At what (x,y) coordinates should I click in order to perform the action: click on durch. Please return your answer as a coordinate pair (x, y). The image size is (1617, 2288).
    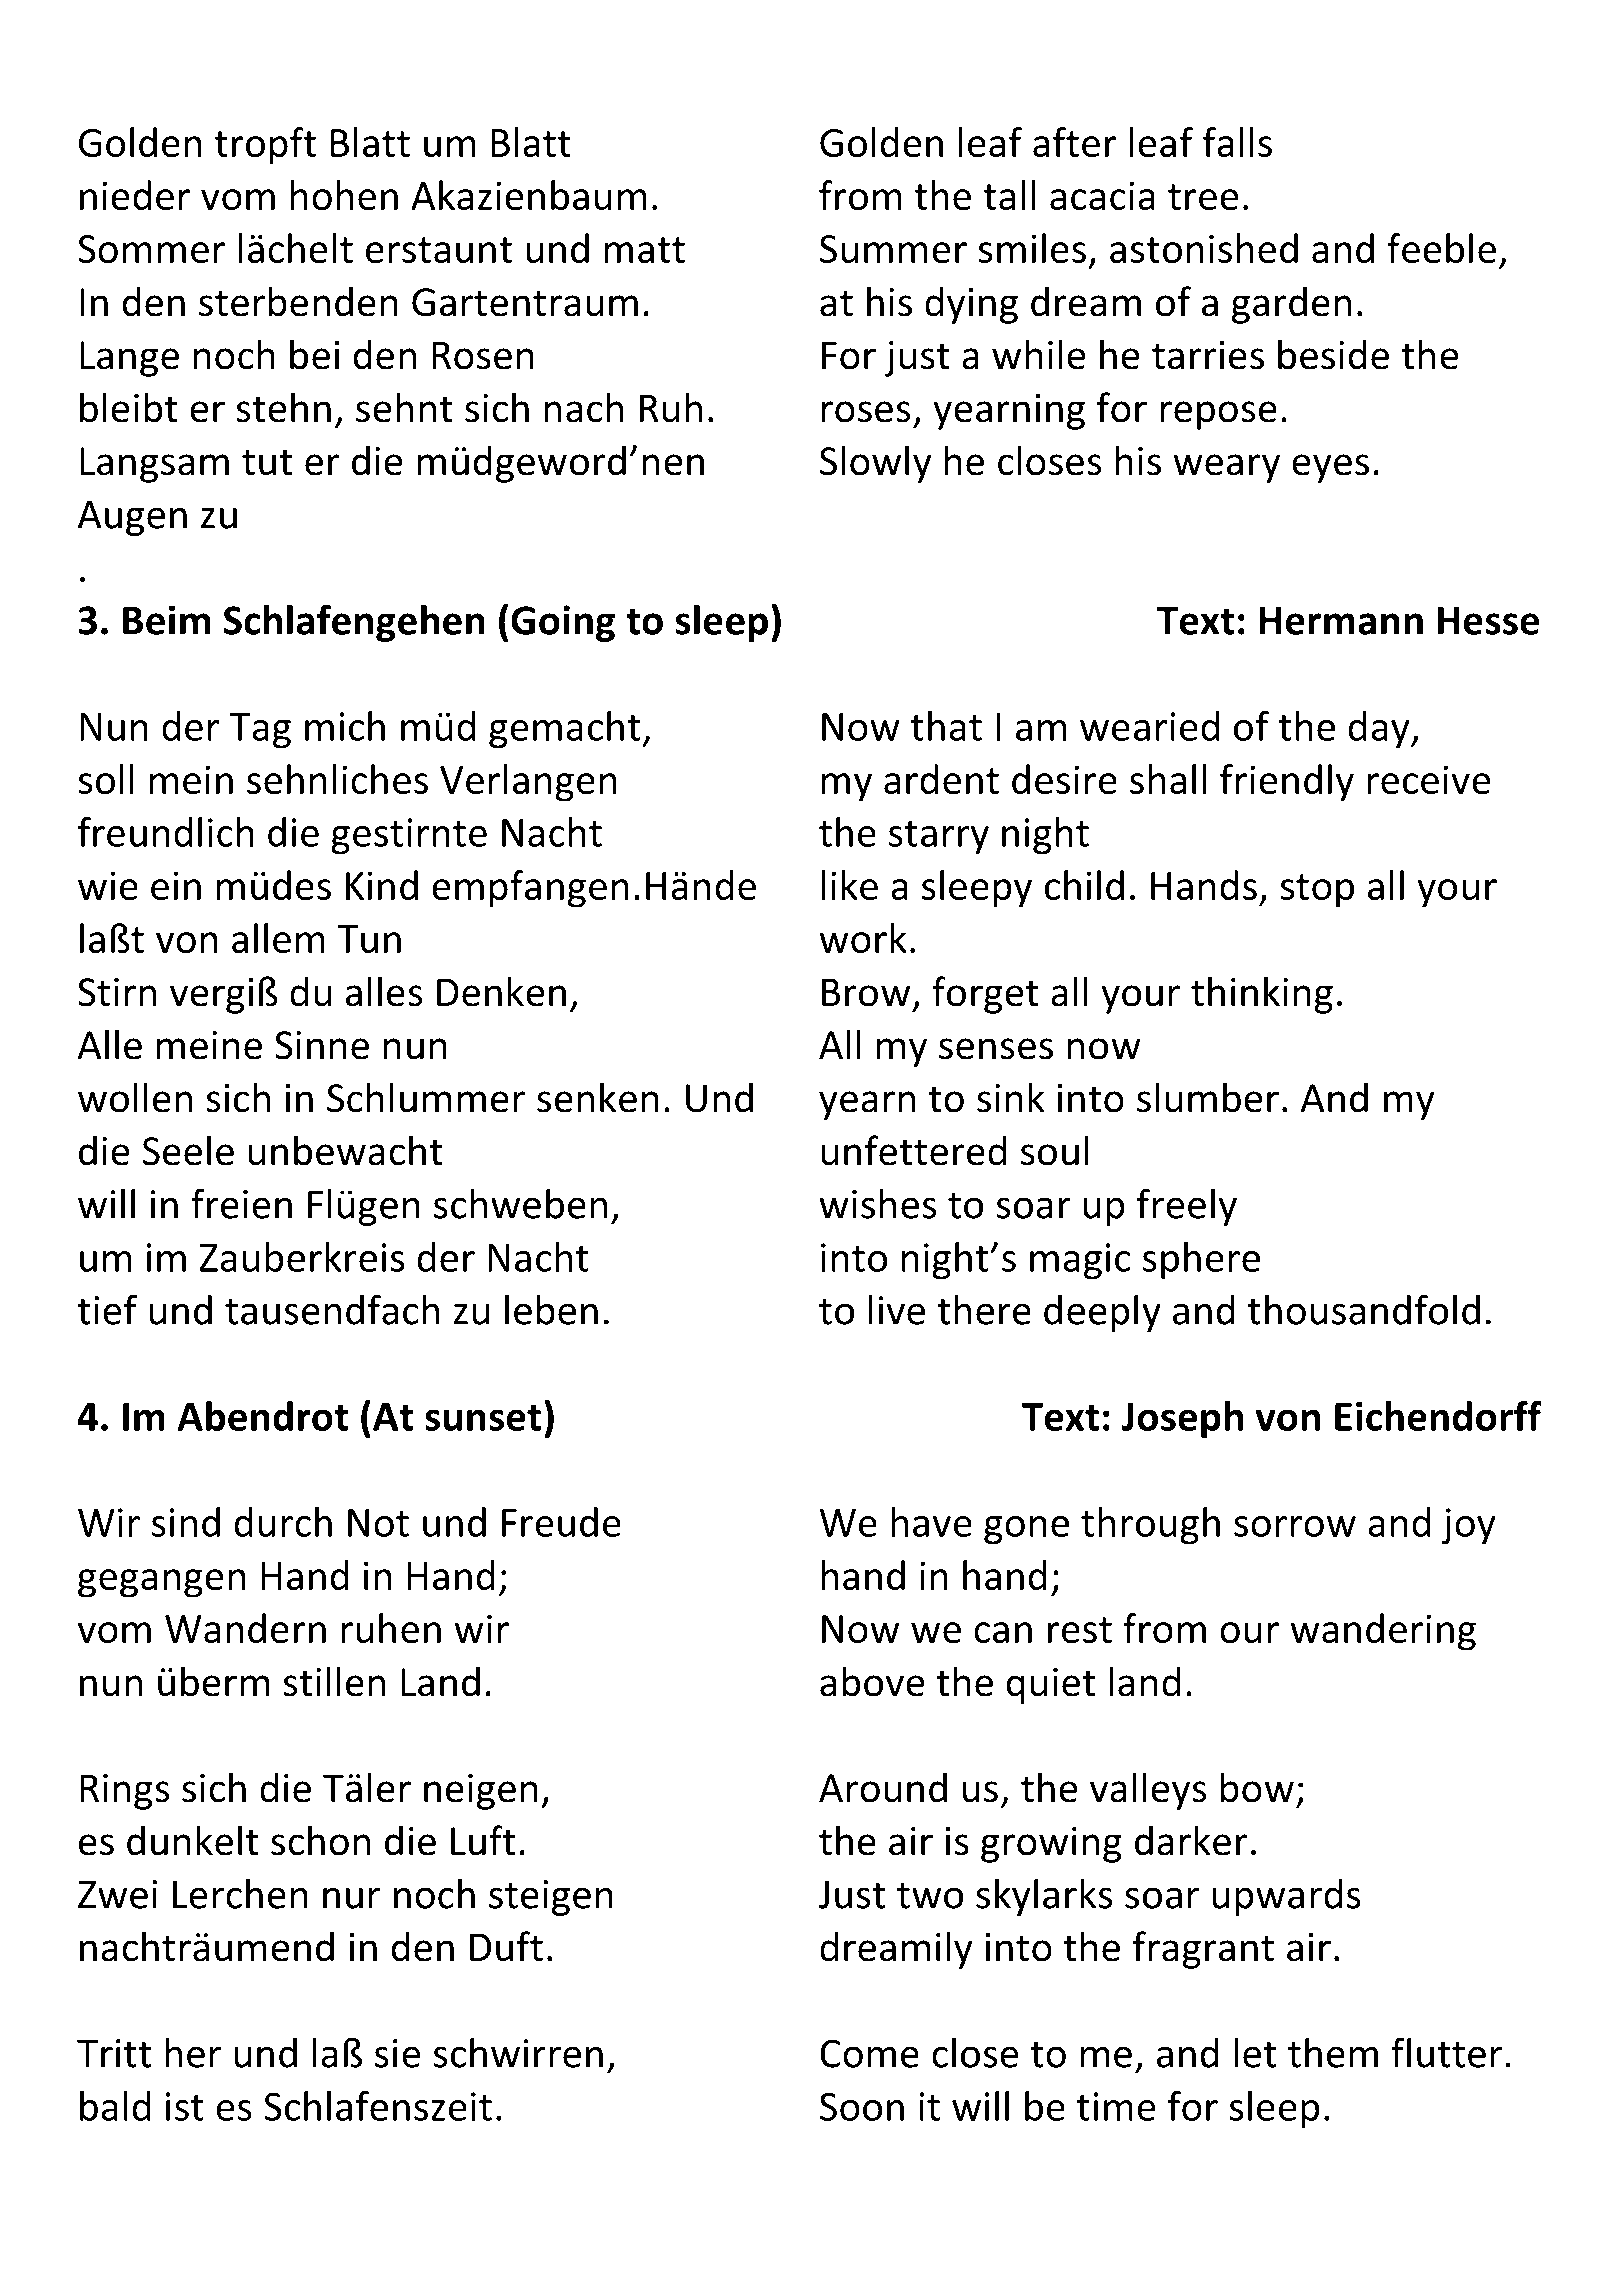
    Looking at the image, I should click on (283, 1522).
